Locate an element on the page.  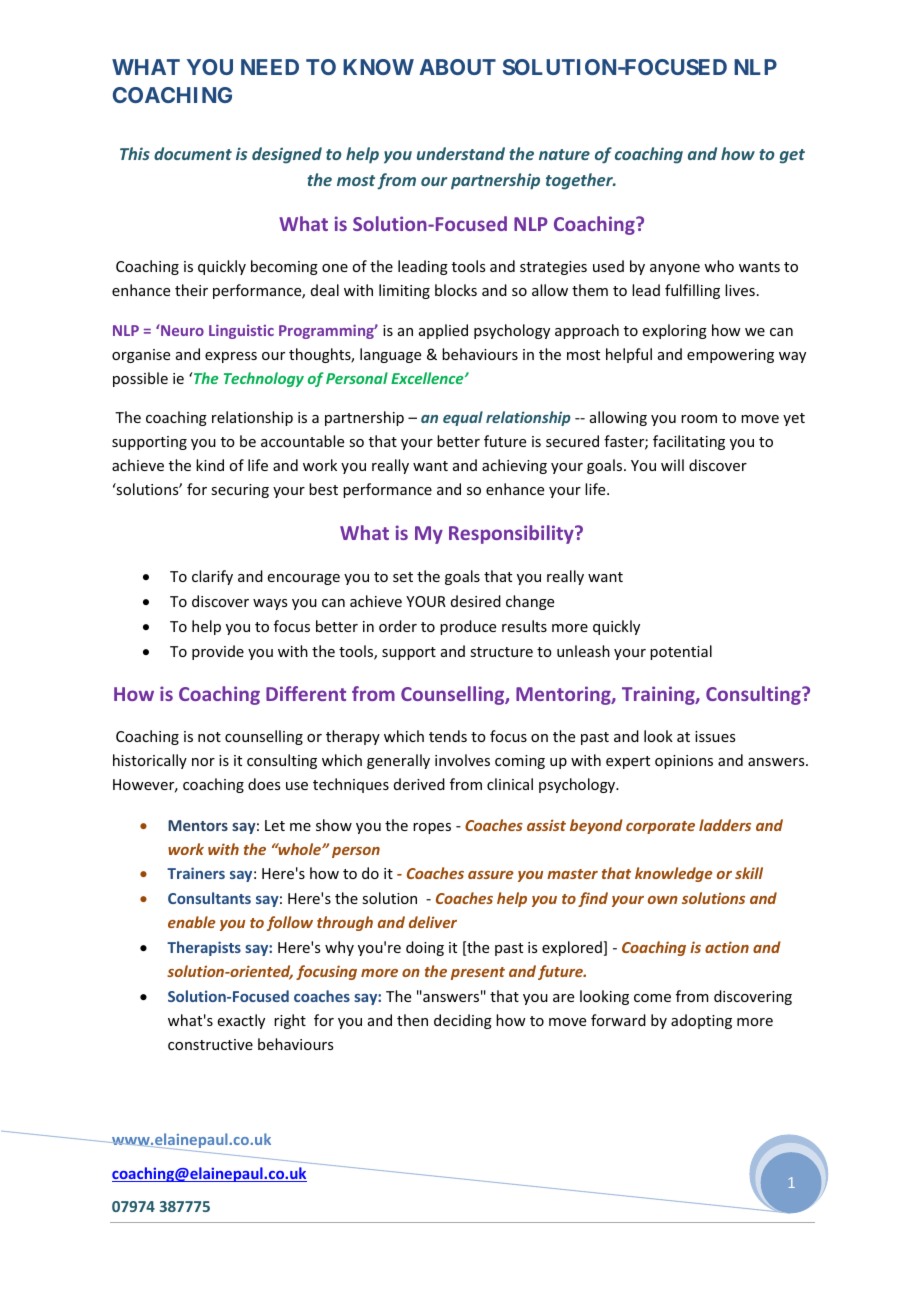
not is located at coordinates (209, 737).
